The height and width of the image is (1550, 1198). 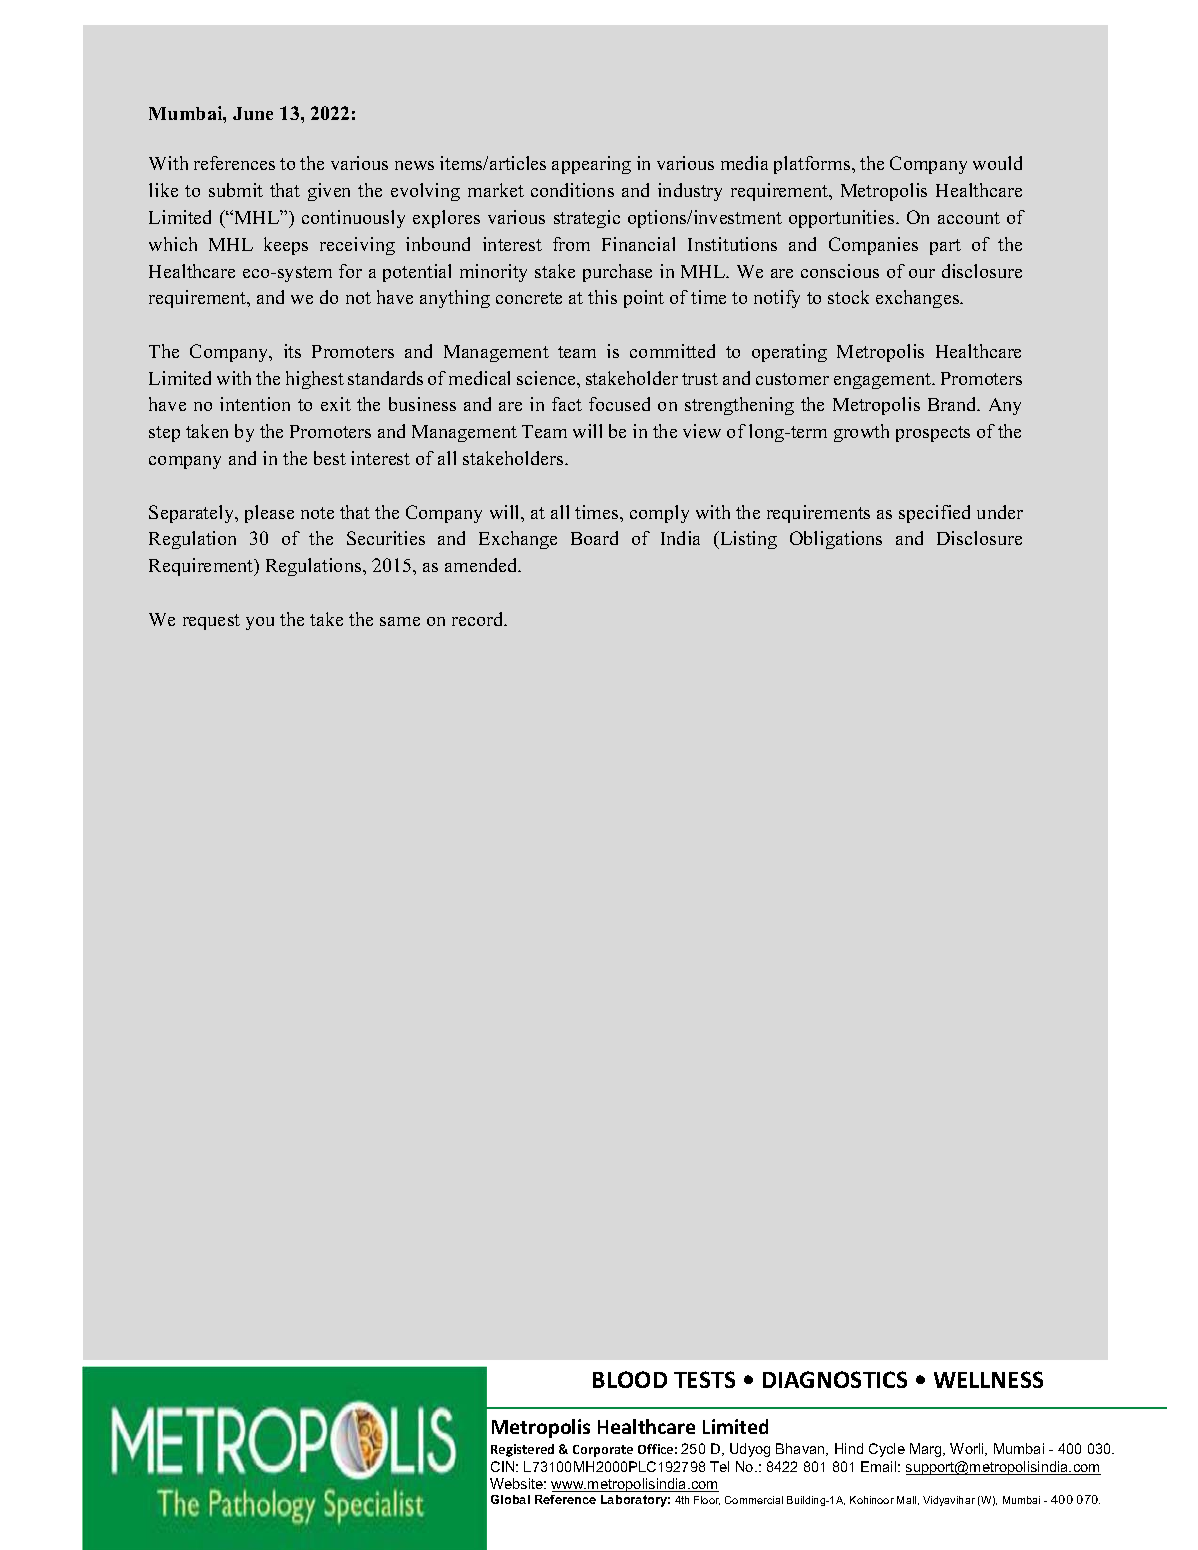 I want to click on record, so click(x=479, y=619).
